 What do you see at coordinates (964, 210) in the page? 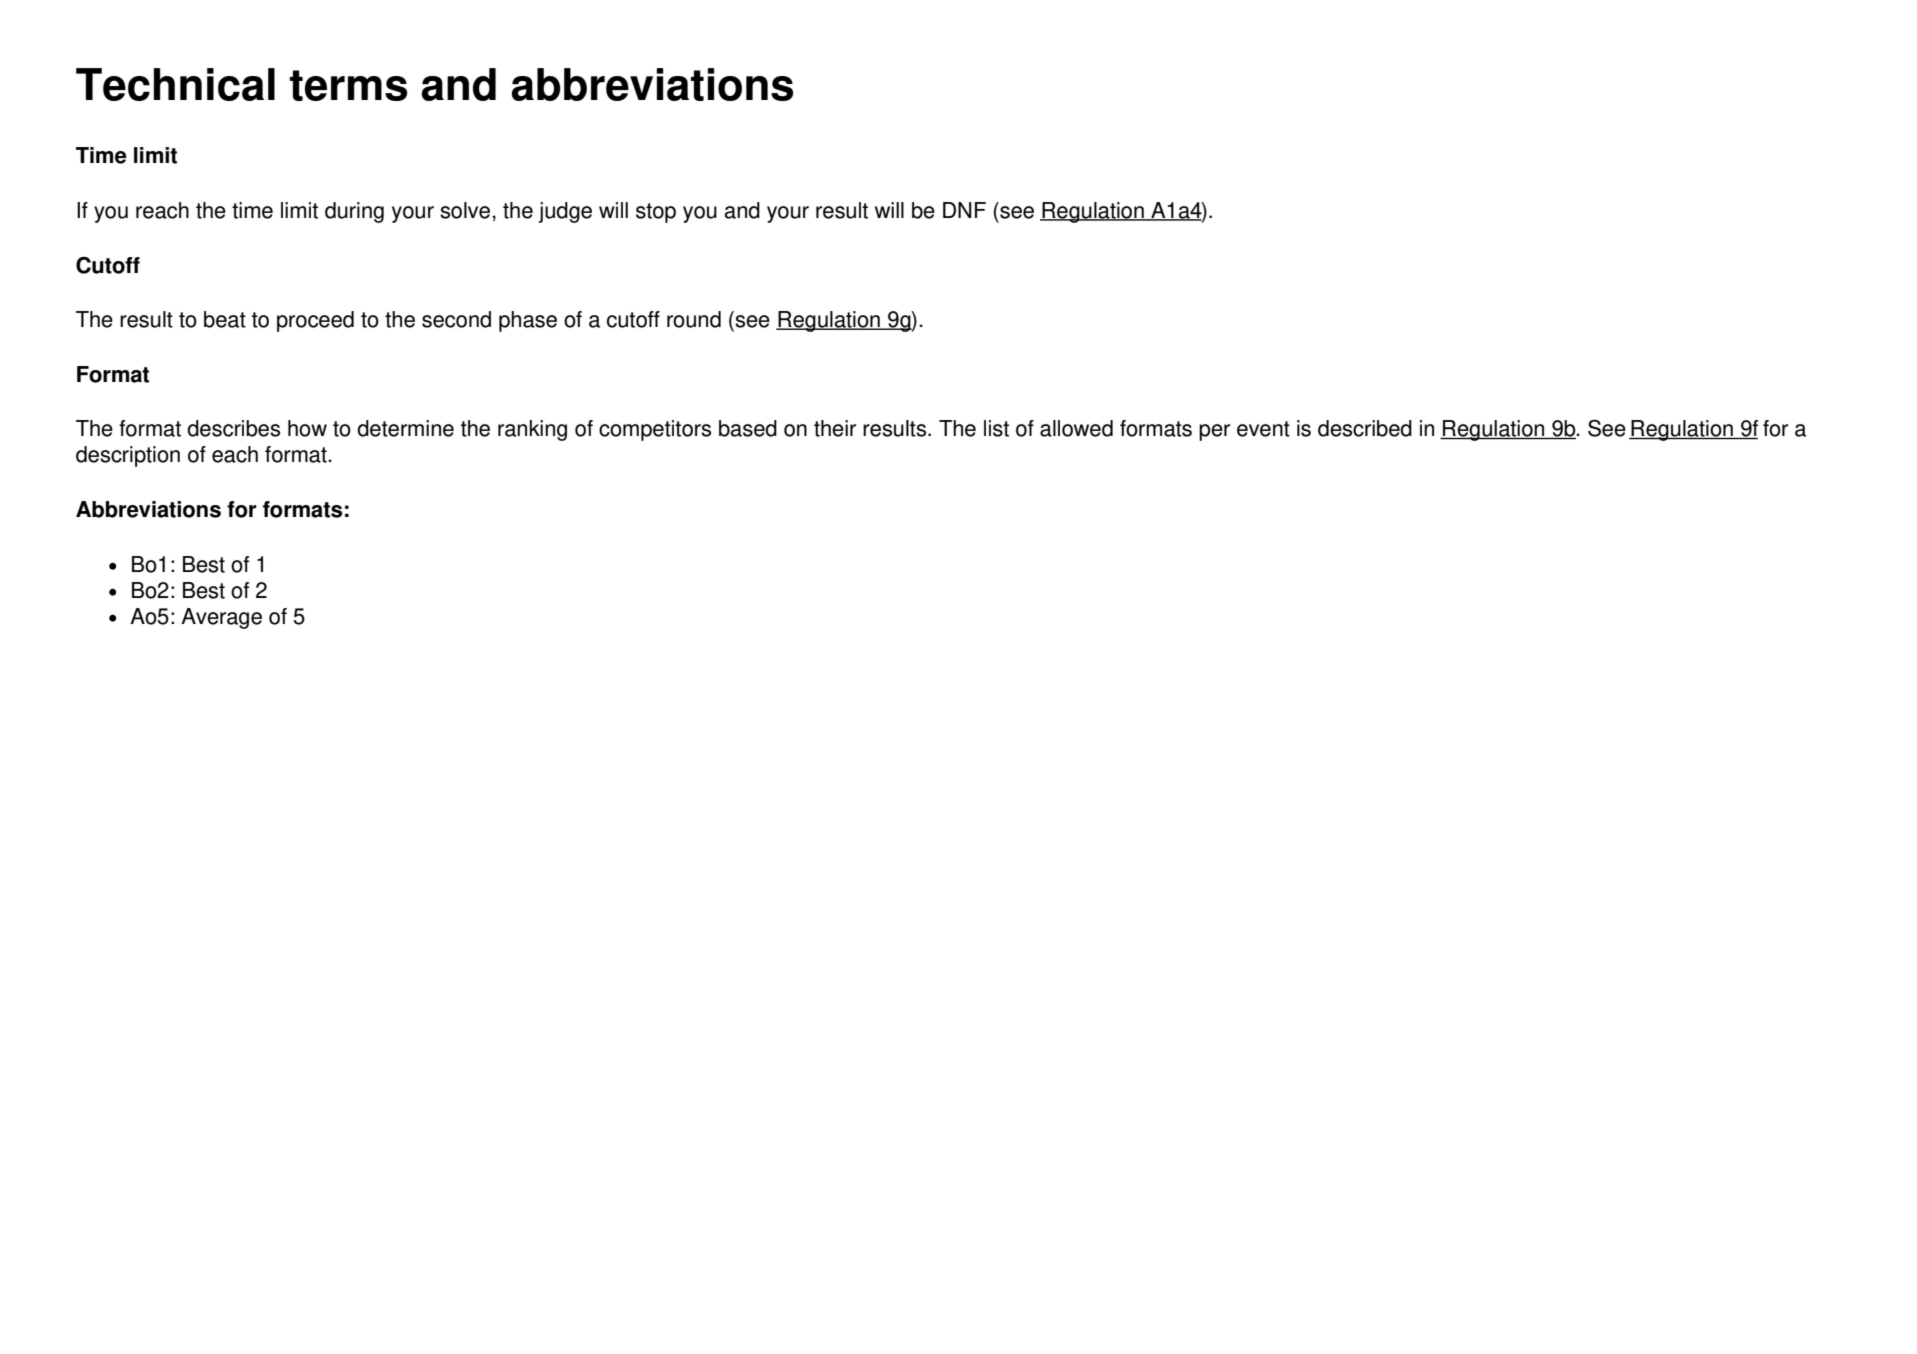
I see `DNF` at bounding box center [964, 210].
